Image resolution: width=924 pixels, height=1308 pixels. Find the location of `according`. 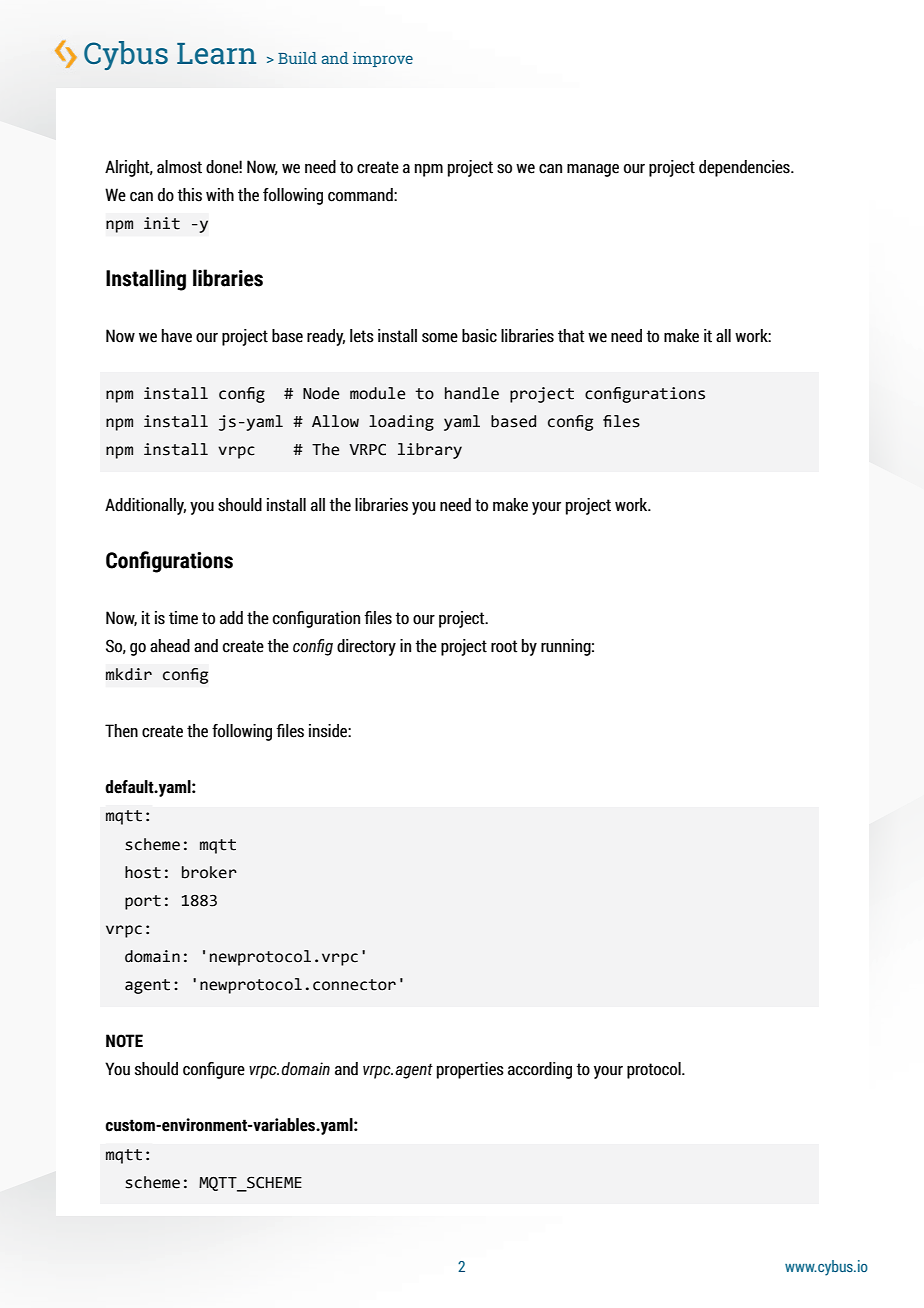

according is located at coordinates (540, 1070).
